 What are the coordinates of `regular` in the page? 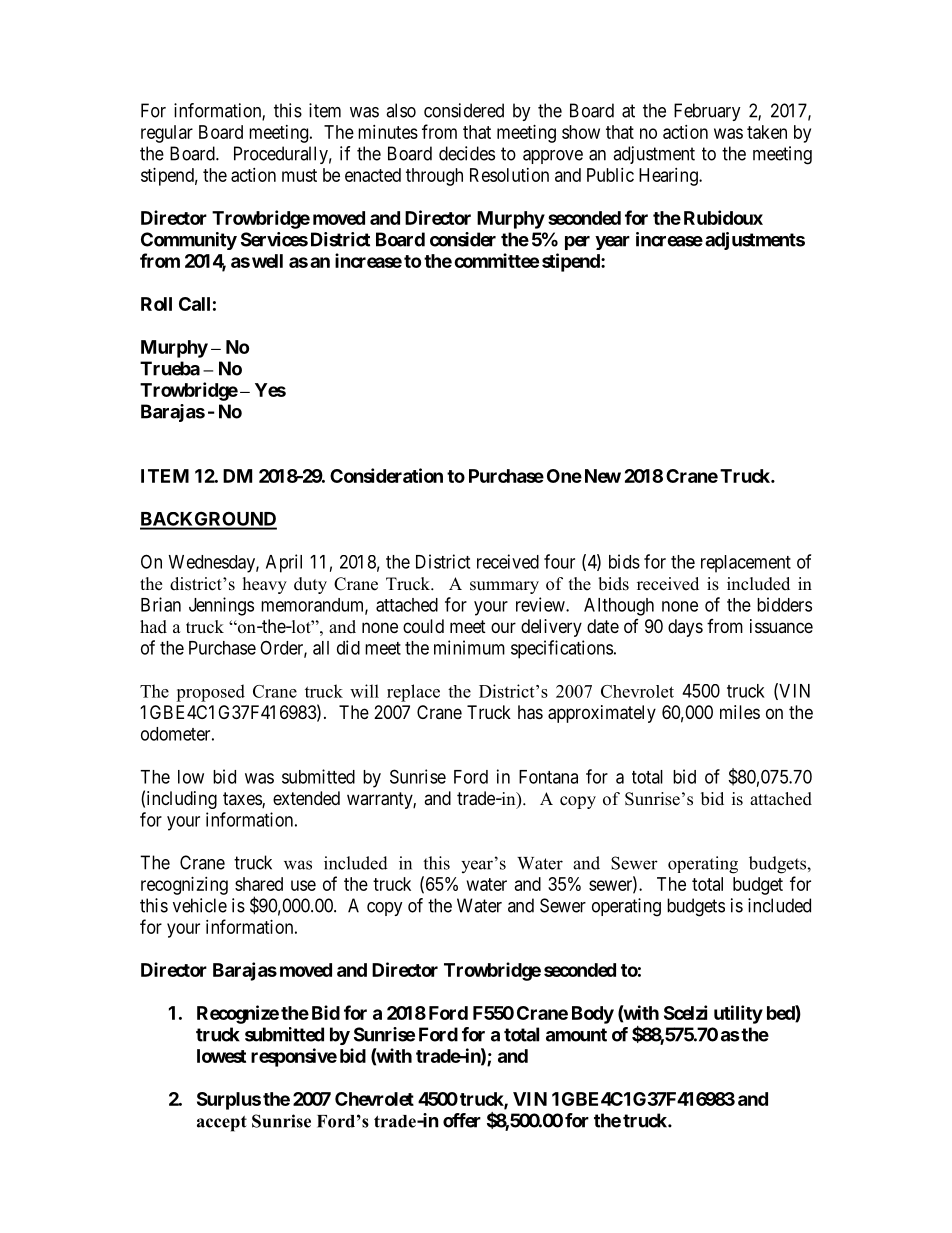 It's located at (167, 134).
